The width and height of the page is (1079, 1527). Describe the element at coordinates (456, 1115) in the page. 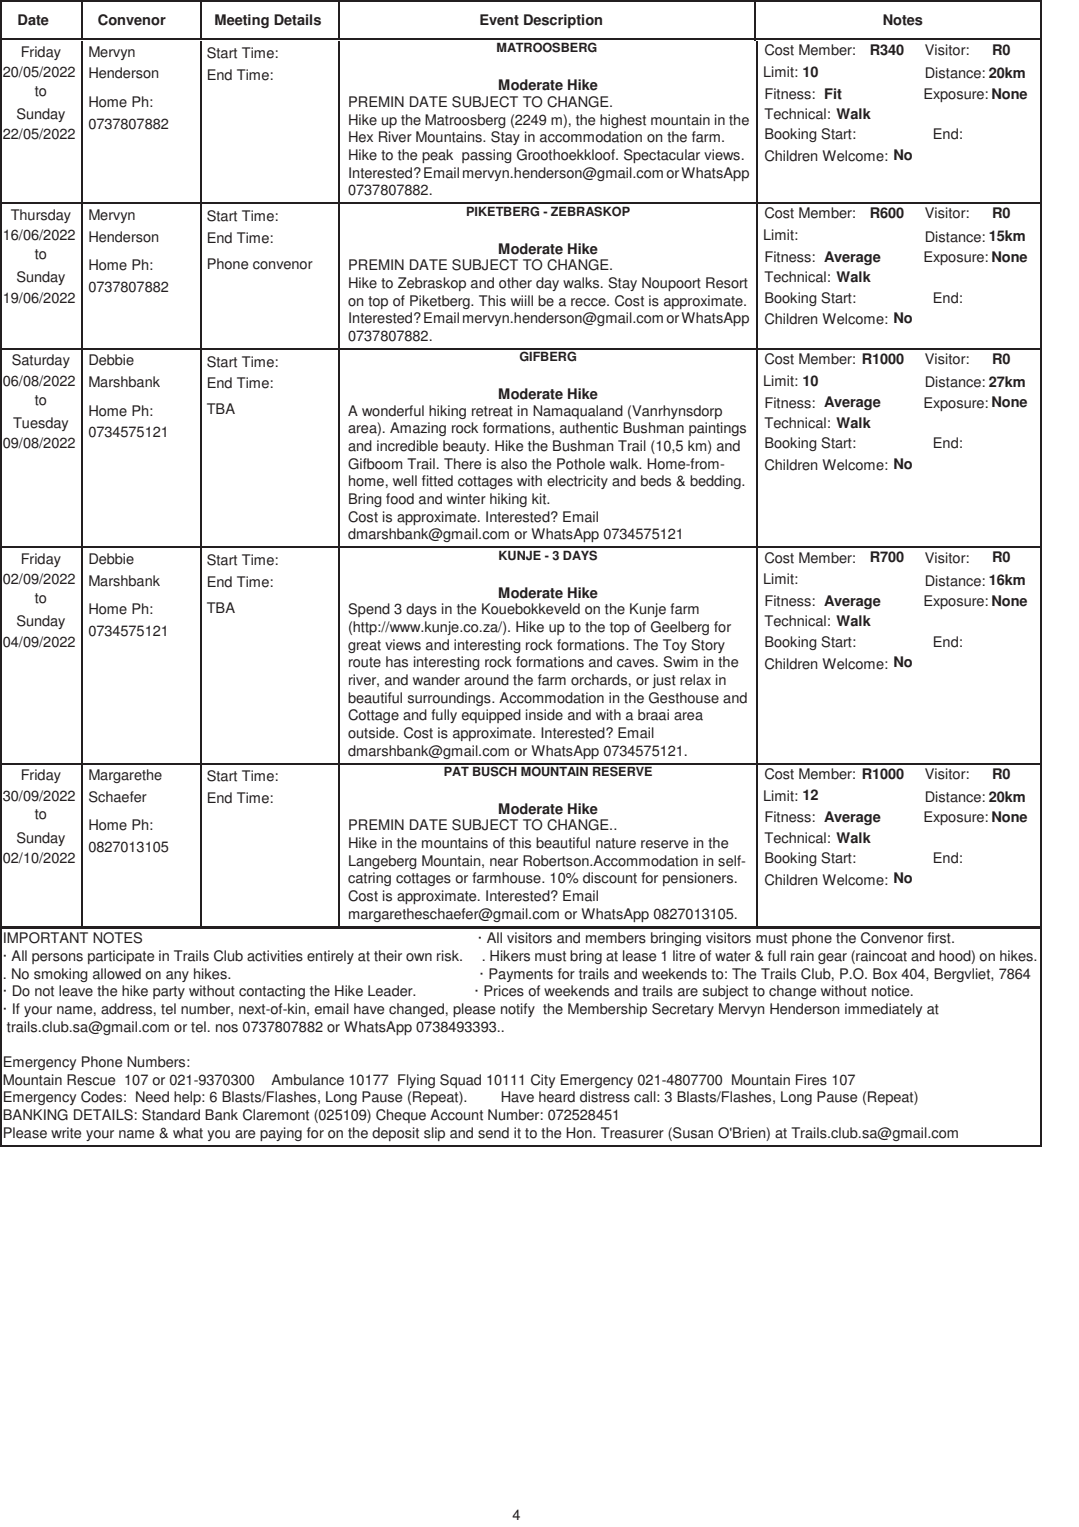

I see `Account` at that location.
